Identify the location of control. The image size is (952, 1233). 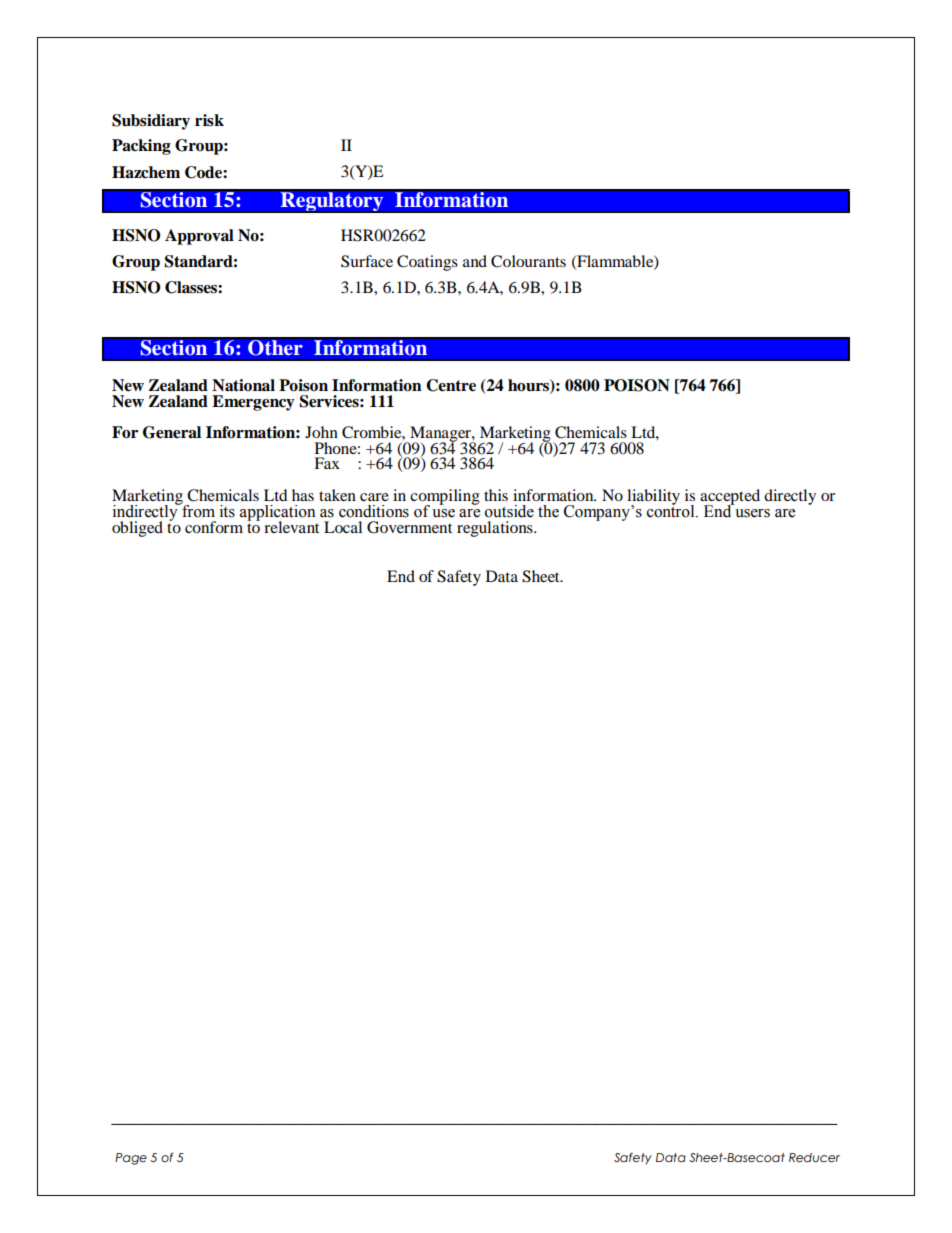
(672, 510).
